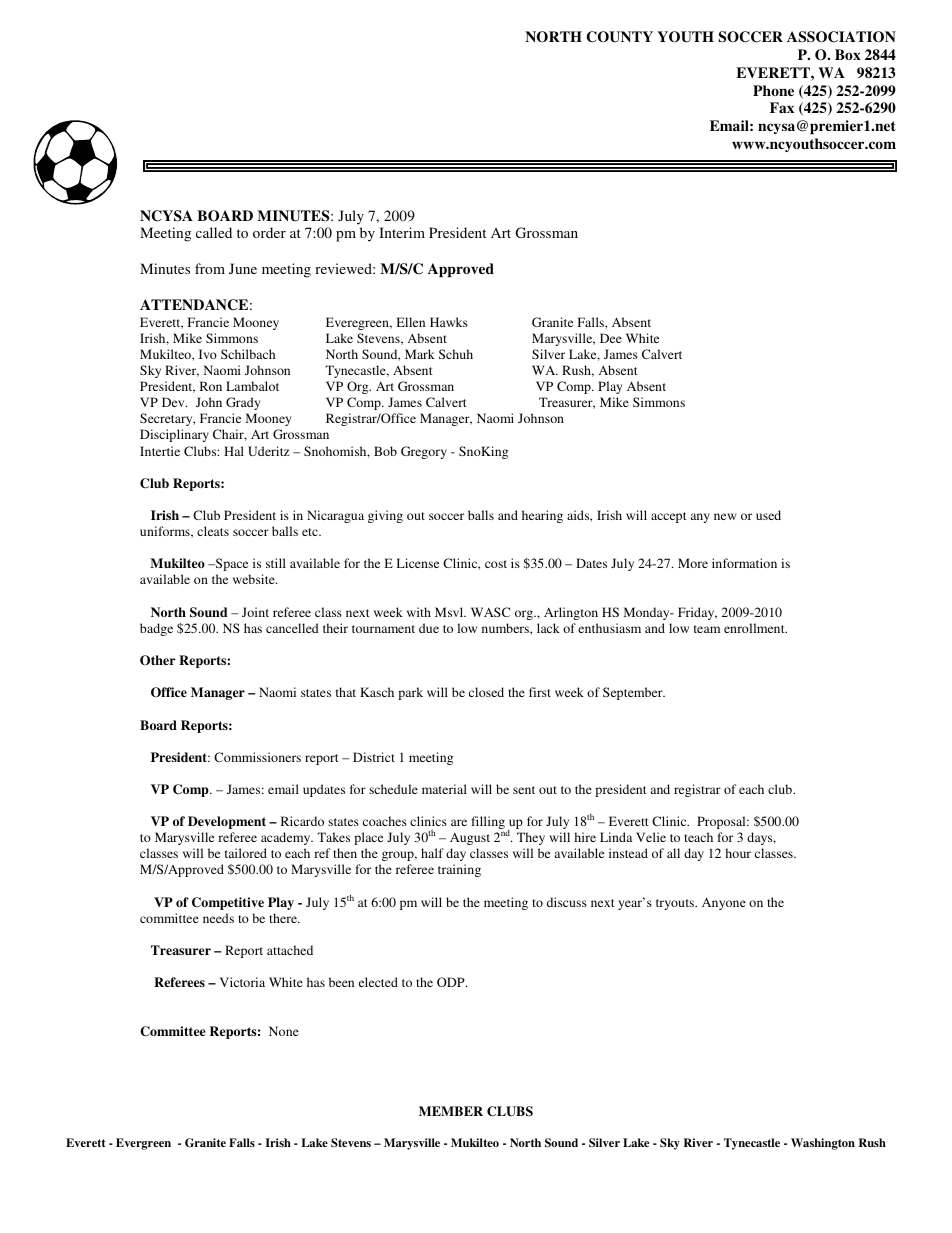 This image has height=1233, width=952. I want to click on COUNTY, so click(620, 37).
